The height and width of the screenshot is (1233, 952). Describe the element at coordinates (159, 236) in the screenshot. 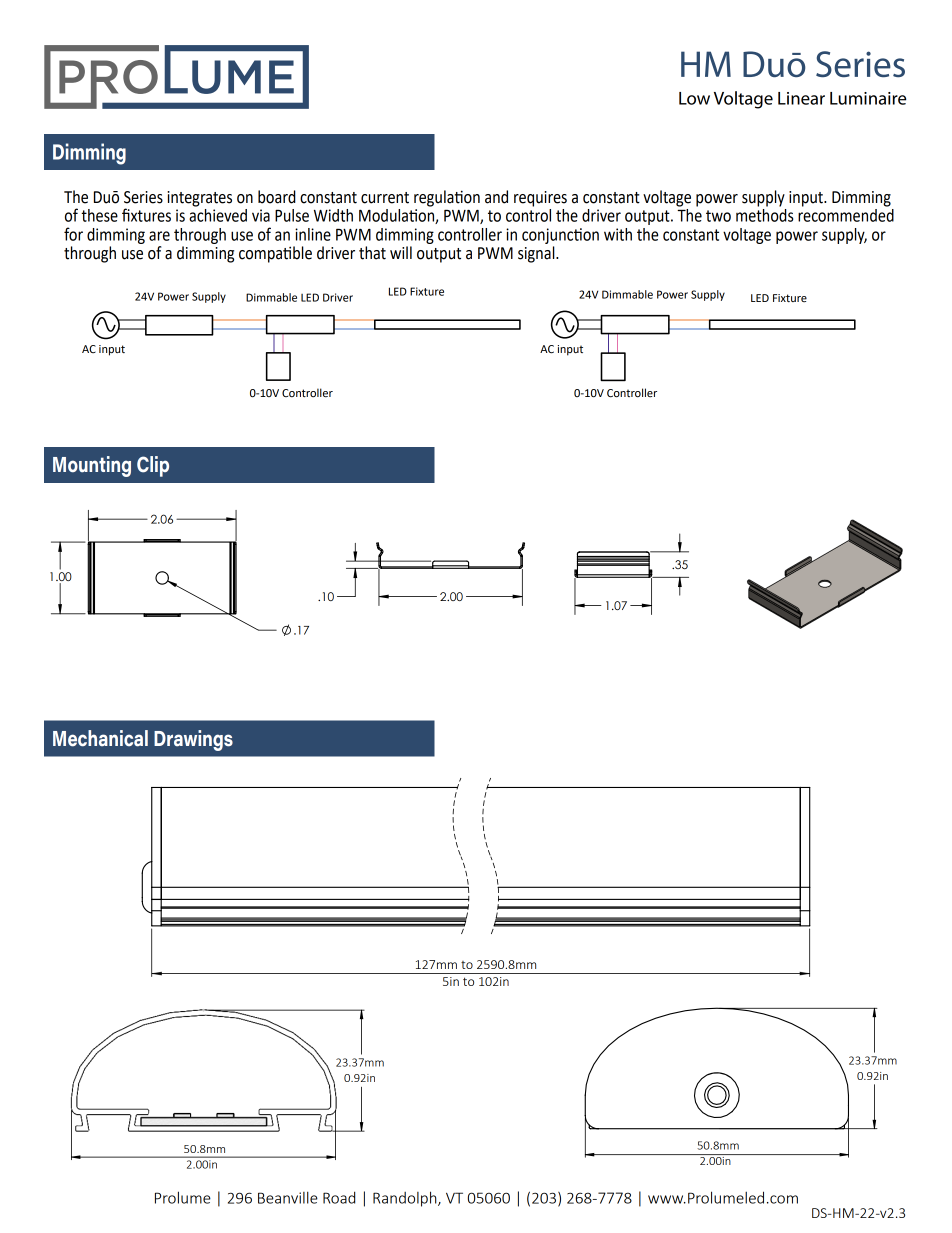

I see `are` at that location.
